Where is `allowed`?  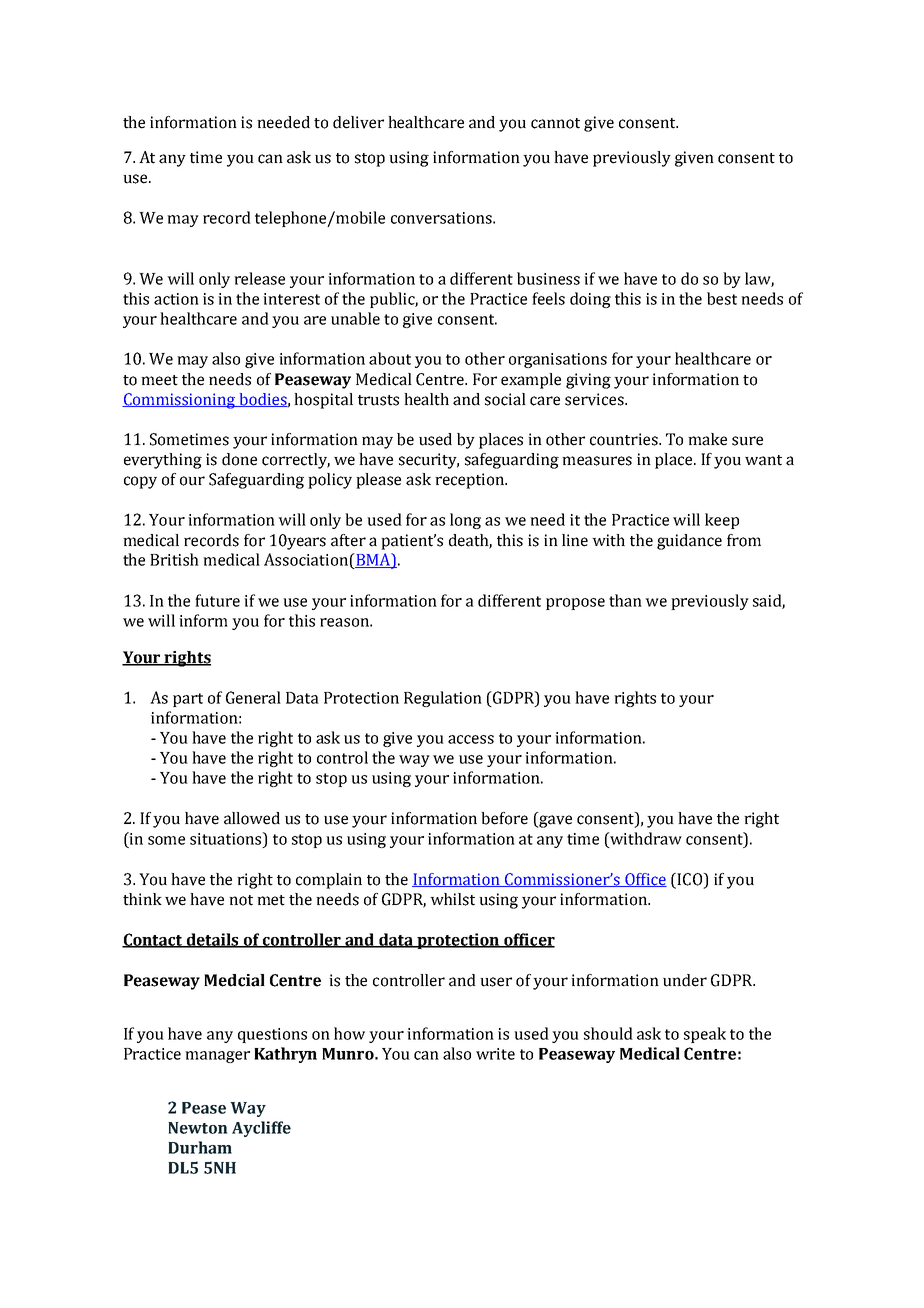
allowed is located at coordinates (252, 818).
